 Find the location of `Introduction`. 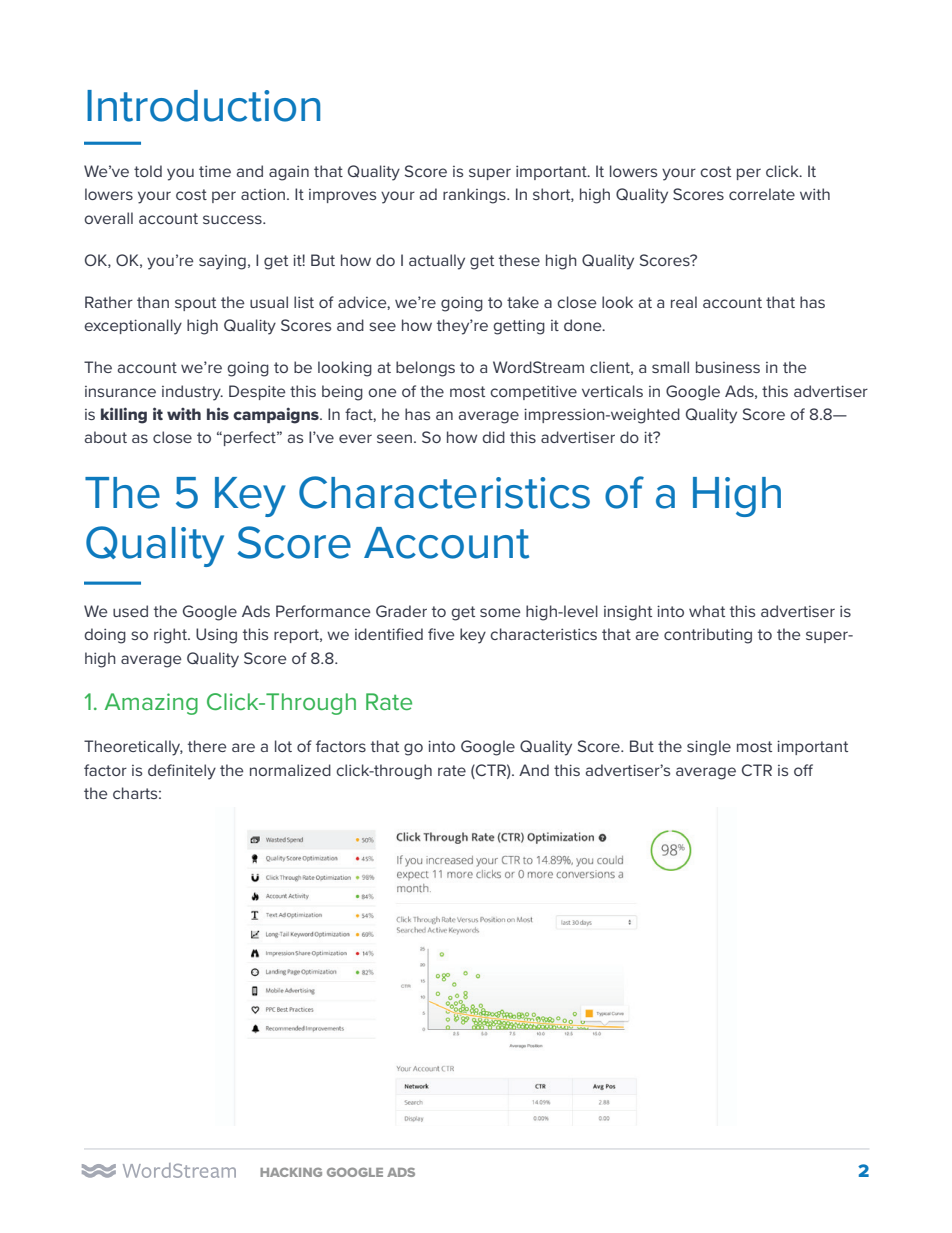

Introduction is located at coordinates (203, 106).
